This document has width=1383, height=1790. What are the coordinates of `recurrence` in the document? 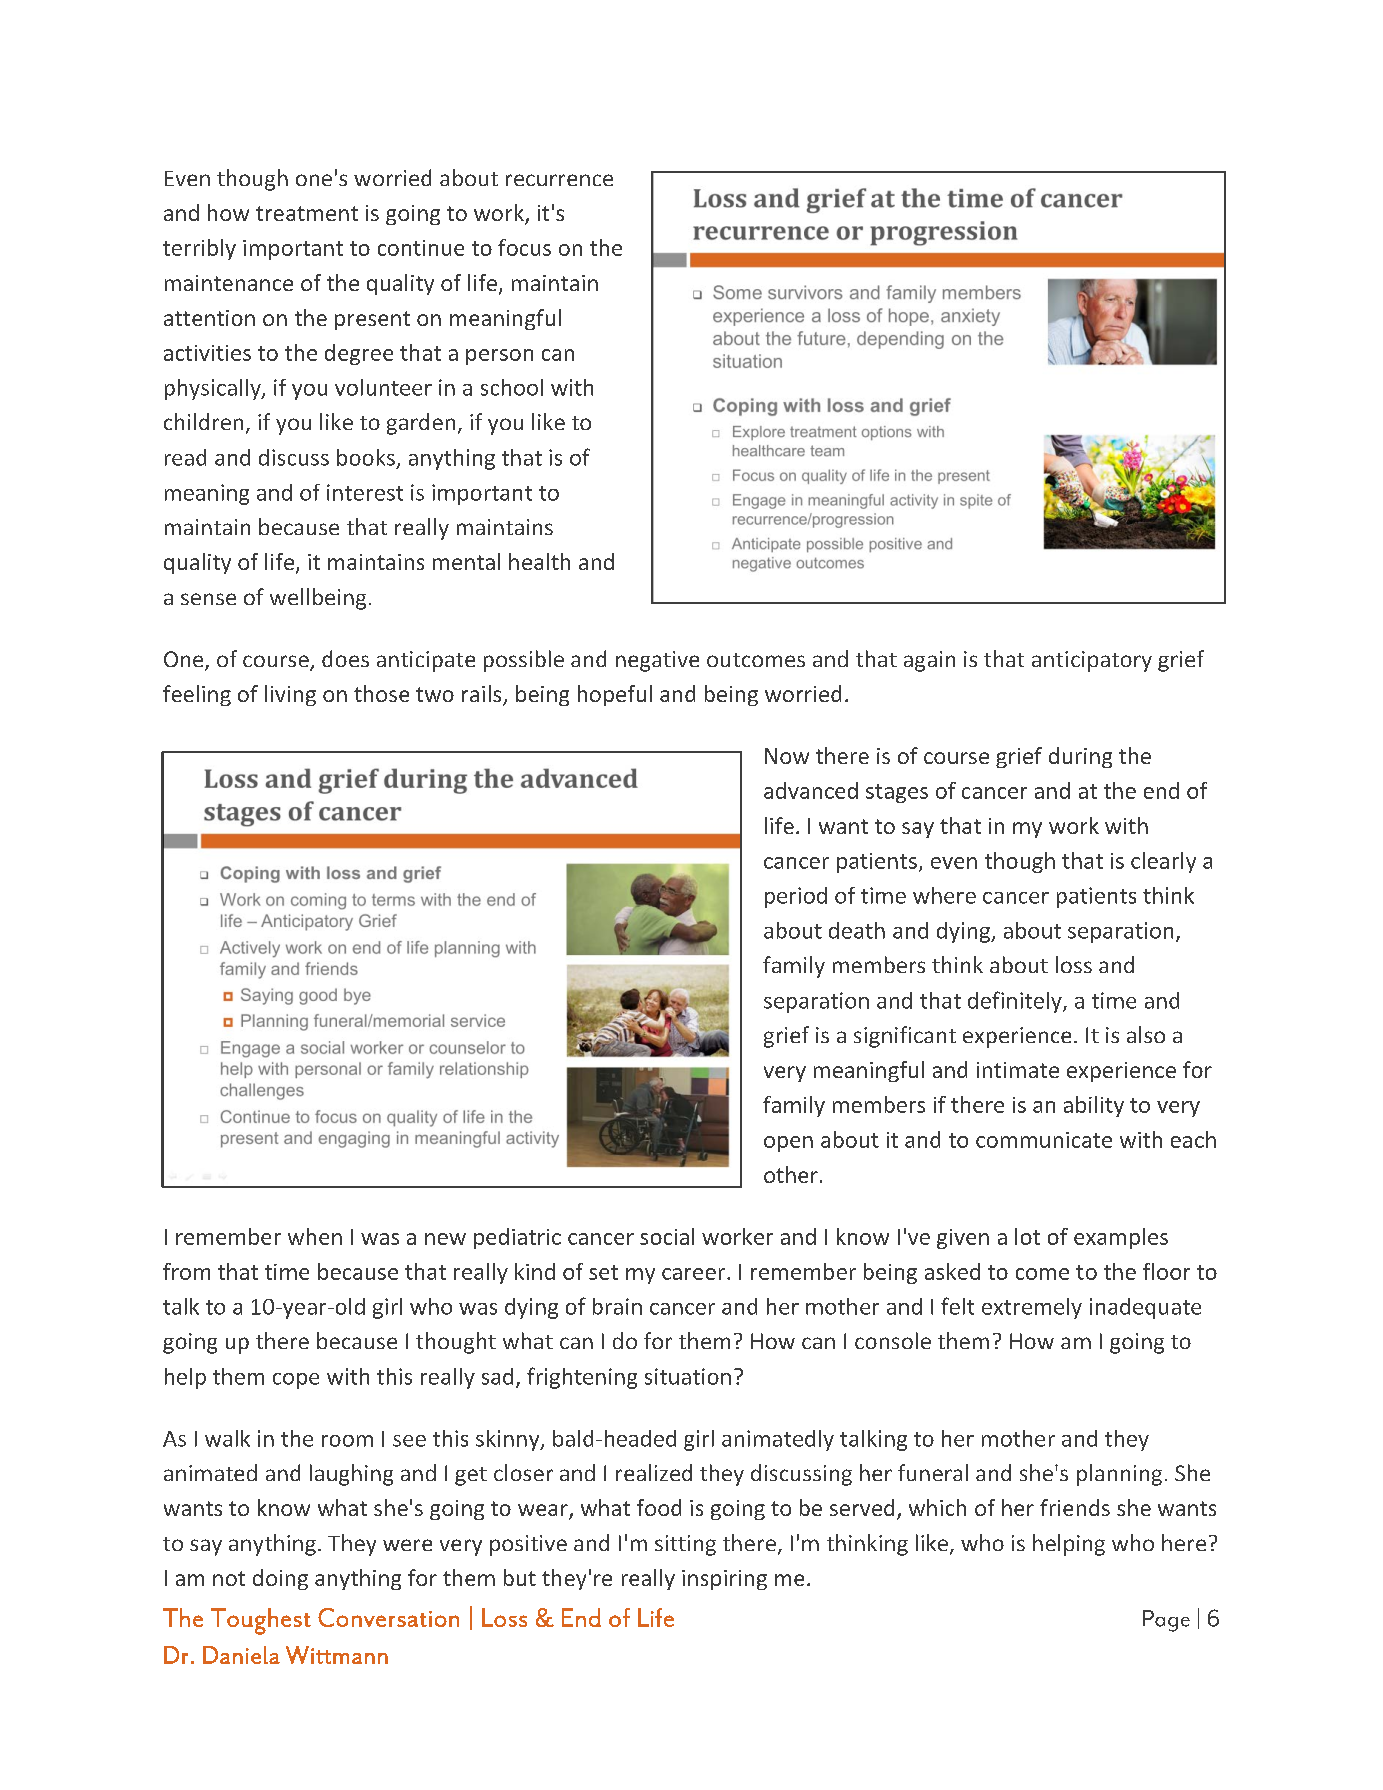 It's located at (559, 180).
